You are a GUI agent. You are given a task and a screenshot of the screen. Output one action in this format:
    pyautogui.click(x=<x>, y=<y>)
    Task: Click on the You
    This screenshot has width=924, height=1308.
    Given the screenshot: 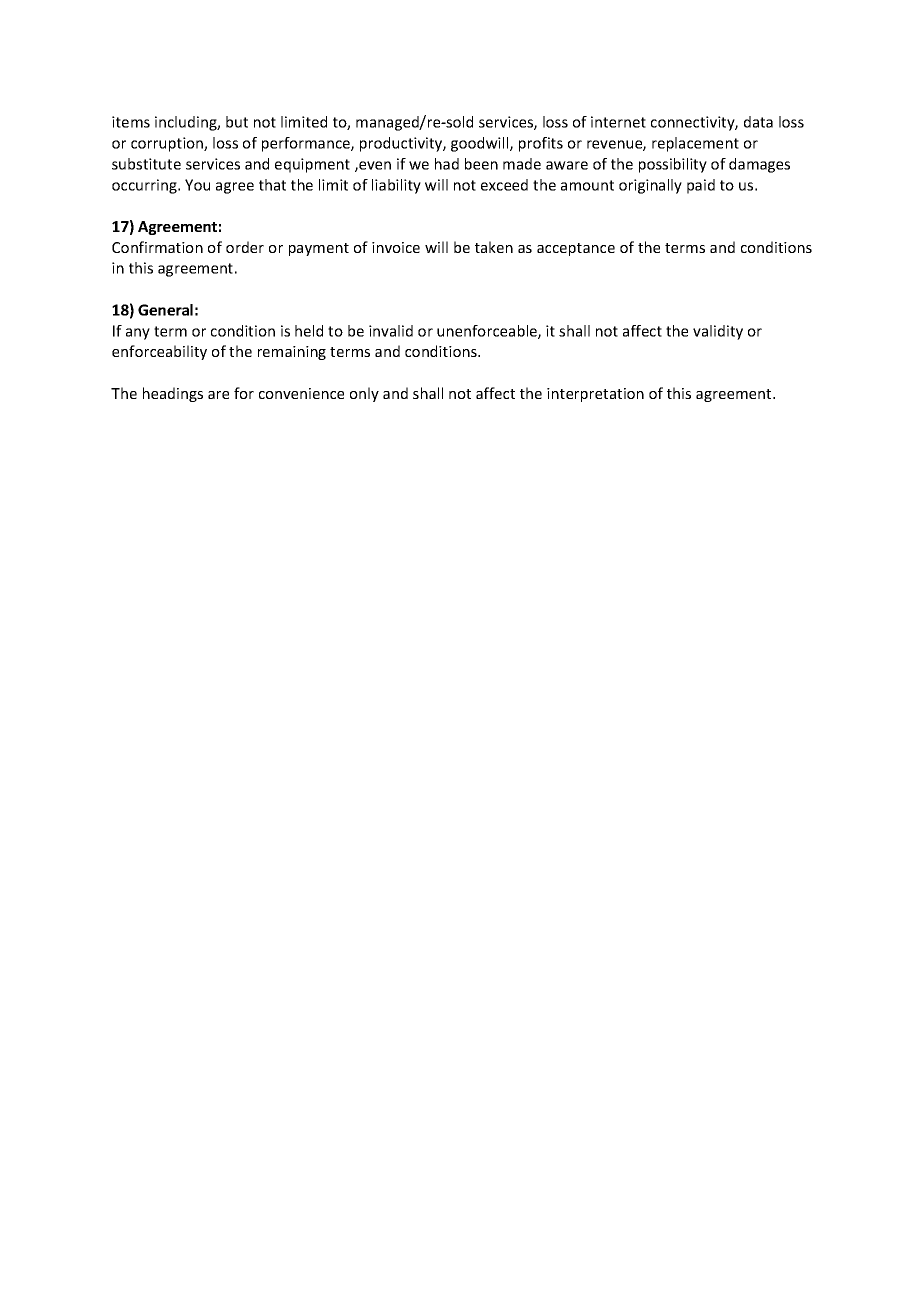 What is the action you would take?
    pyautogui.click(x=197, y=185)
